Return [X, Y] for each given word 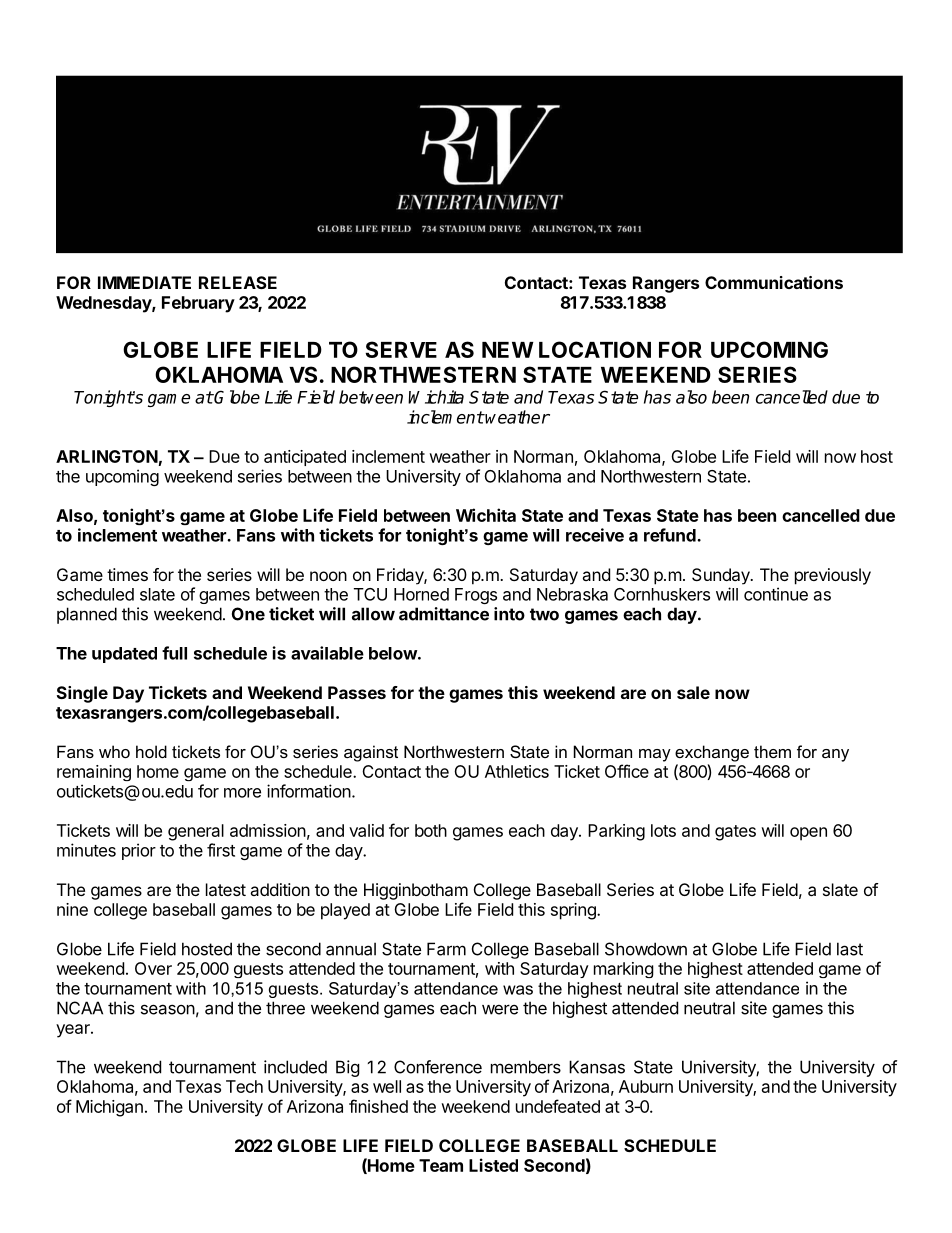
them [772, 751]
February [198, 304]
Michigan [109, 1108]
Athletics [517, 771]
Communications [774, 282]
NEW [508, 350]
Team [441, 1165]
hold [151, 751]
